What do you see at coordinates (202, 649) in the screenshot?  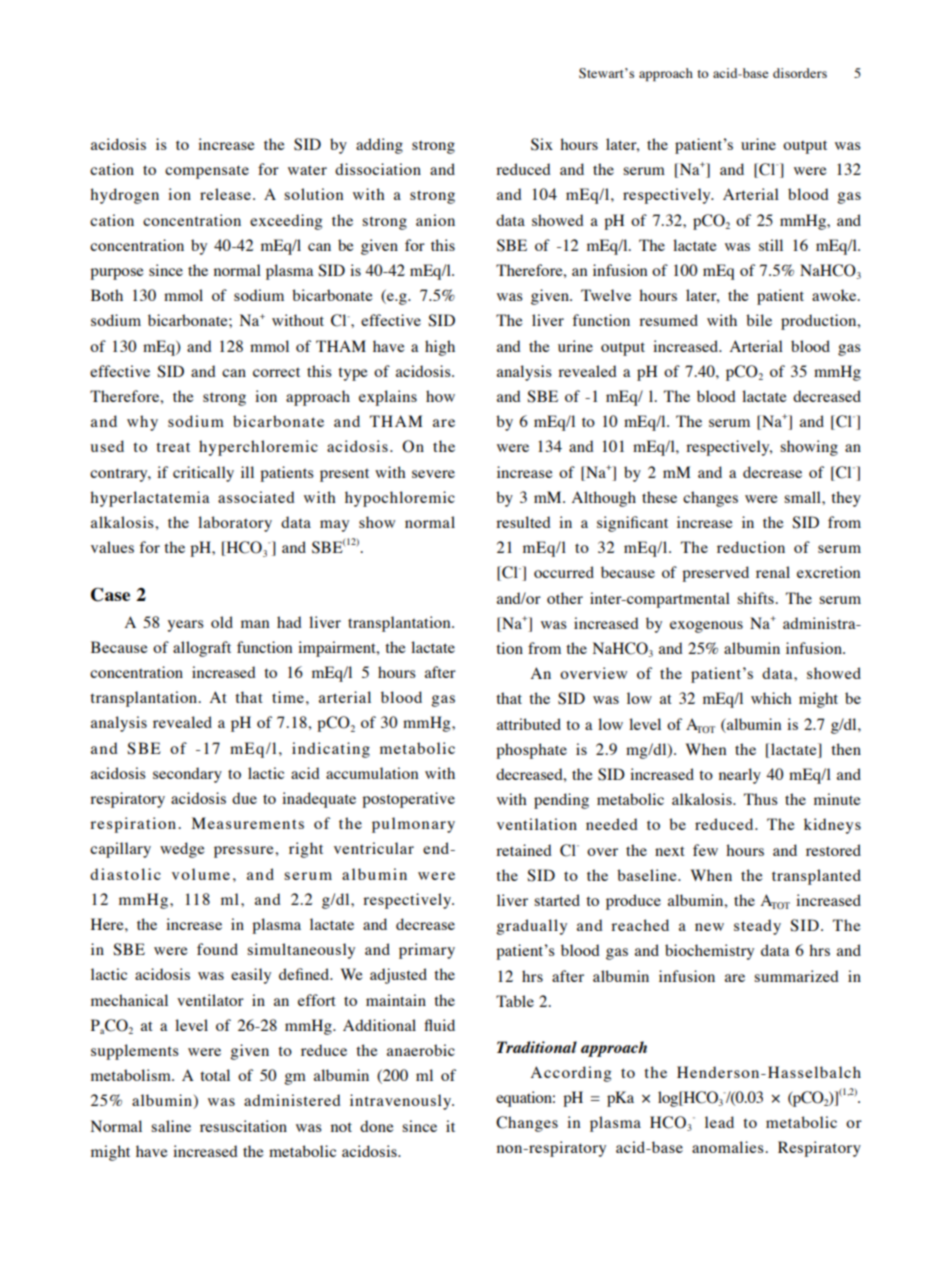 I see `allograft` at bounding box center [202, 649].
